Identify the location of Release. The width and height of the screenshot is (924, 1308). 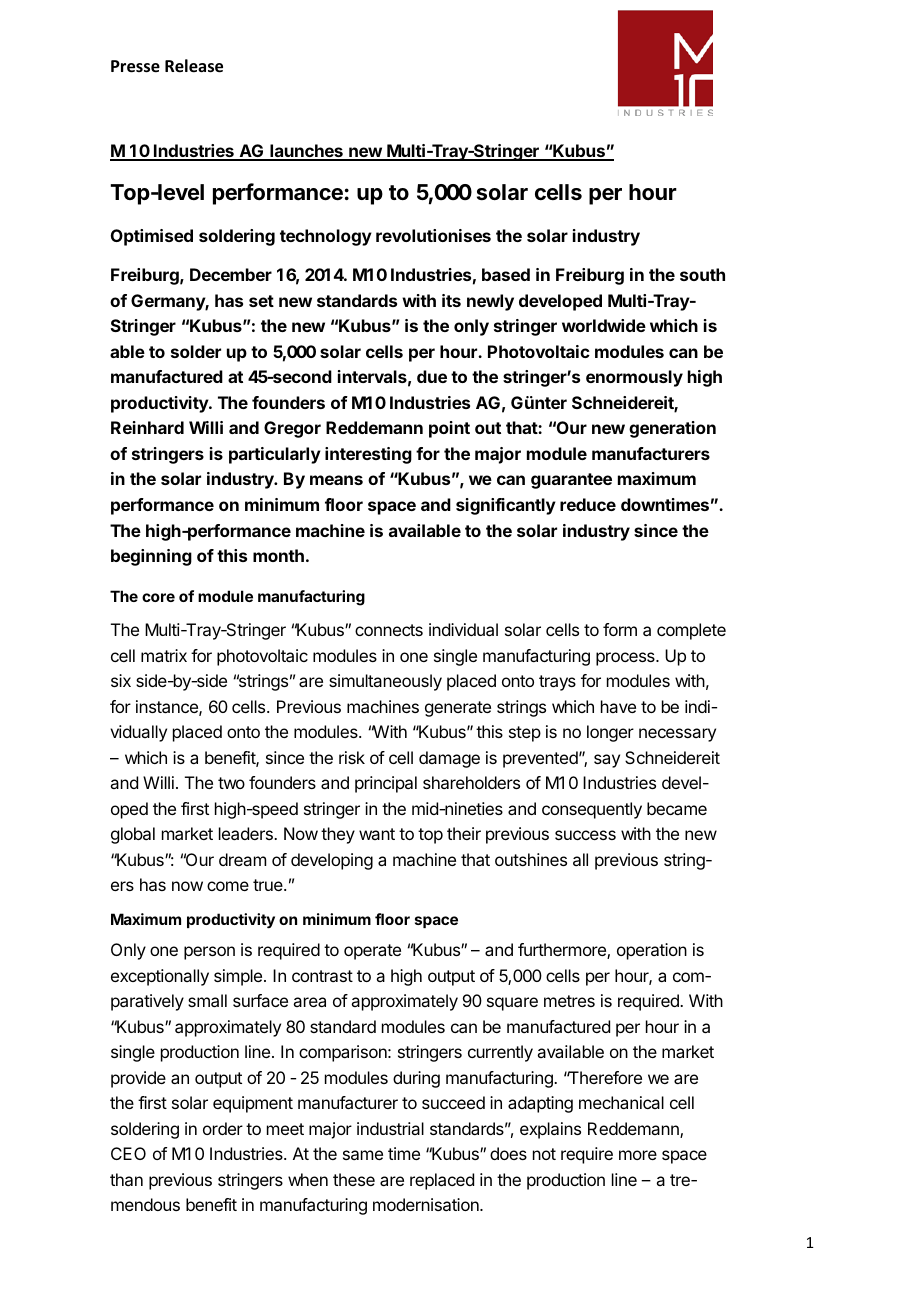
(194, 66).
